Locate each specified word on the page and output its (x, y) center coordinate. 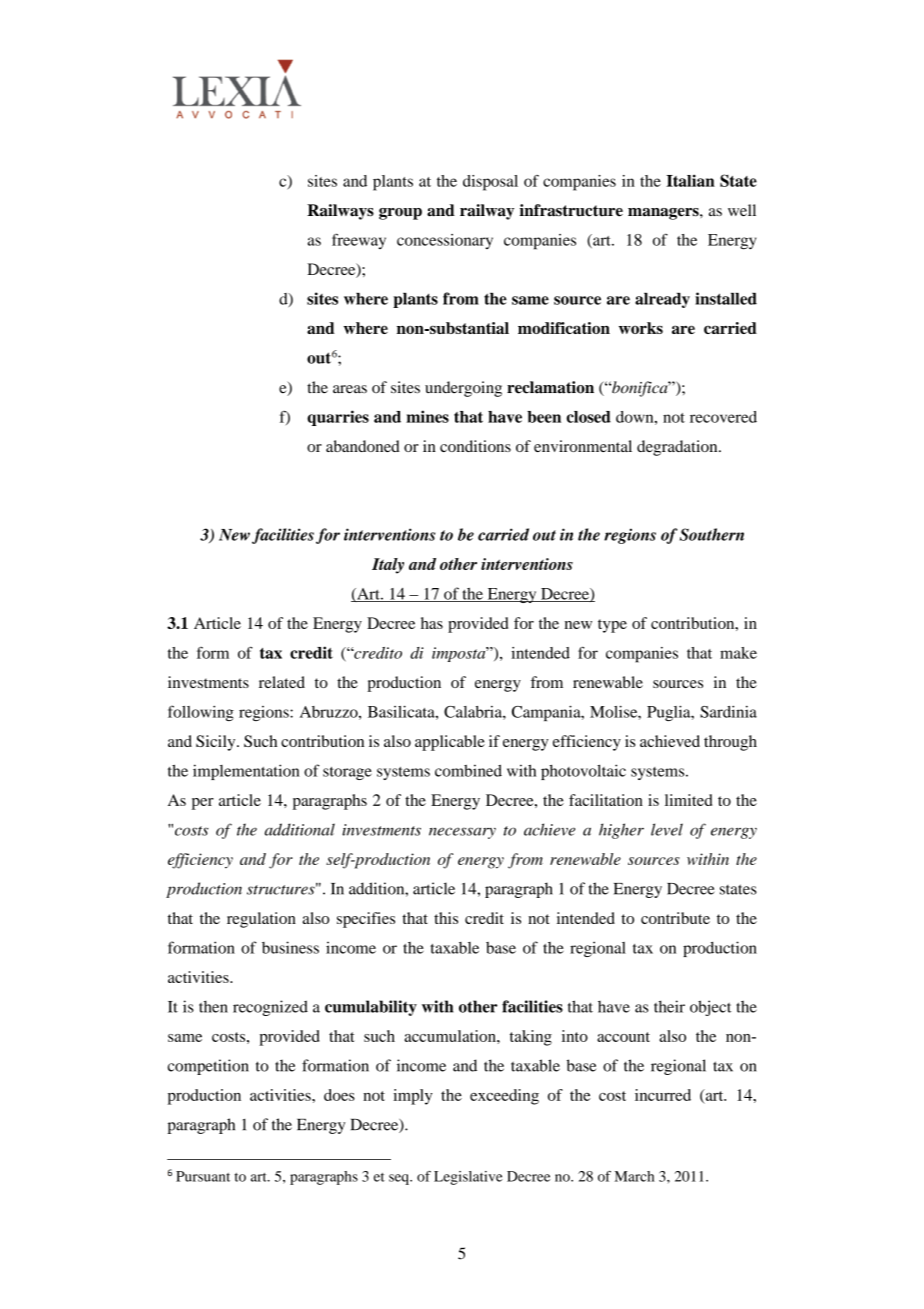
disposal (490, 183)
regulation (261, 920)
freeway (359, 241)
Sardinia (728, 711)
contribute (675, 918)
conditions (475, 446)
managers (664, 214)
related (282, 682)
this (446, 918)
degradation (678, 448)
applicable (450, 743)
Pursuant (203, 1176)
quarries (338, 418)
